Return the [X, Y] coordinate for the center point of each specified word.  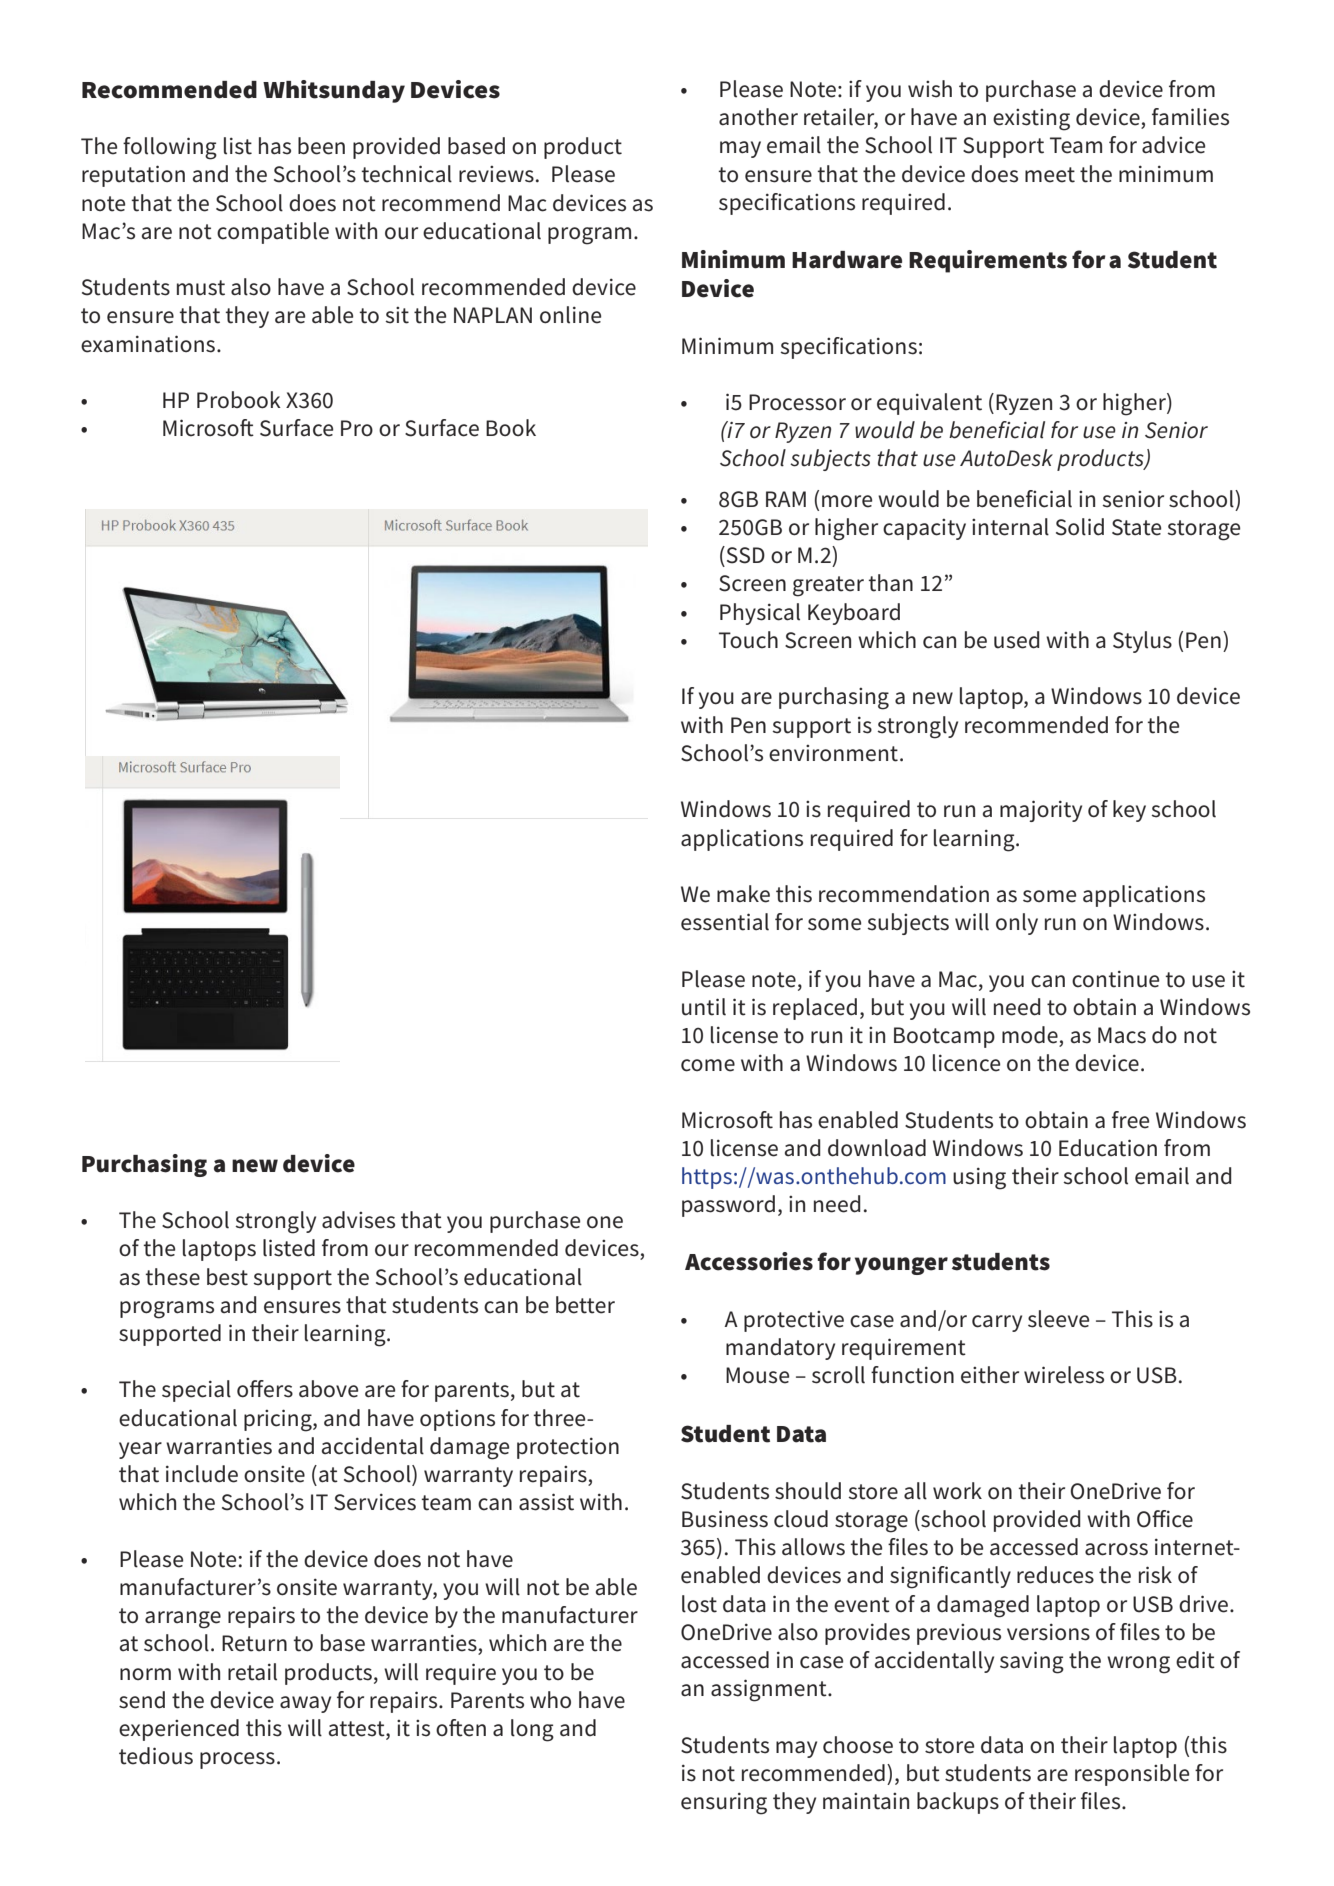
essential [725, 922]
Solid [1080, 527]
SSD [744, 555]
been [321, 146]
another [758, 117]
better [585, 1305]
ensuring [724, 1803]
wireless [1064, 1375]
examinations [148, 344]
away [305, 1704]
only [1017, 924]
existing [1031, 120]
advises [358, 1220]
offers [265, 1389]
